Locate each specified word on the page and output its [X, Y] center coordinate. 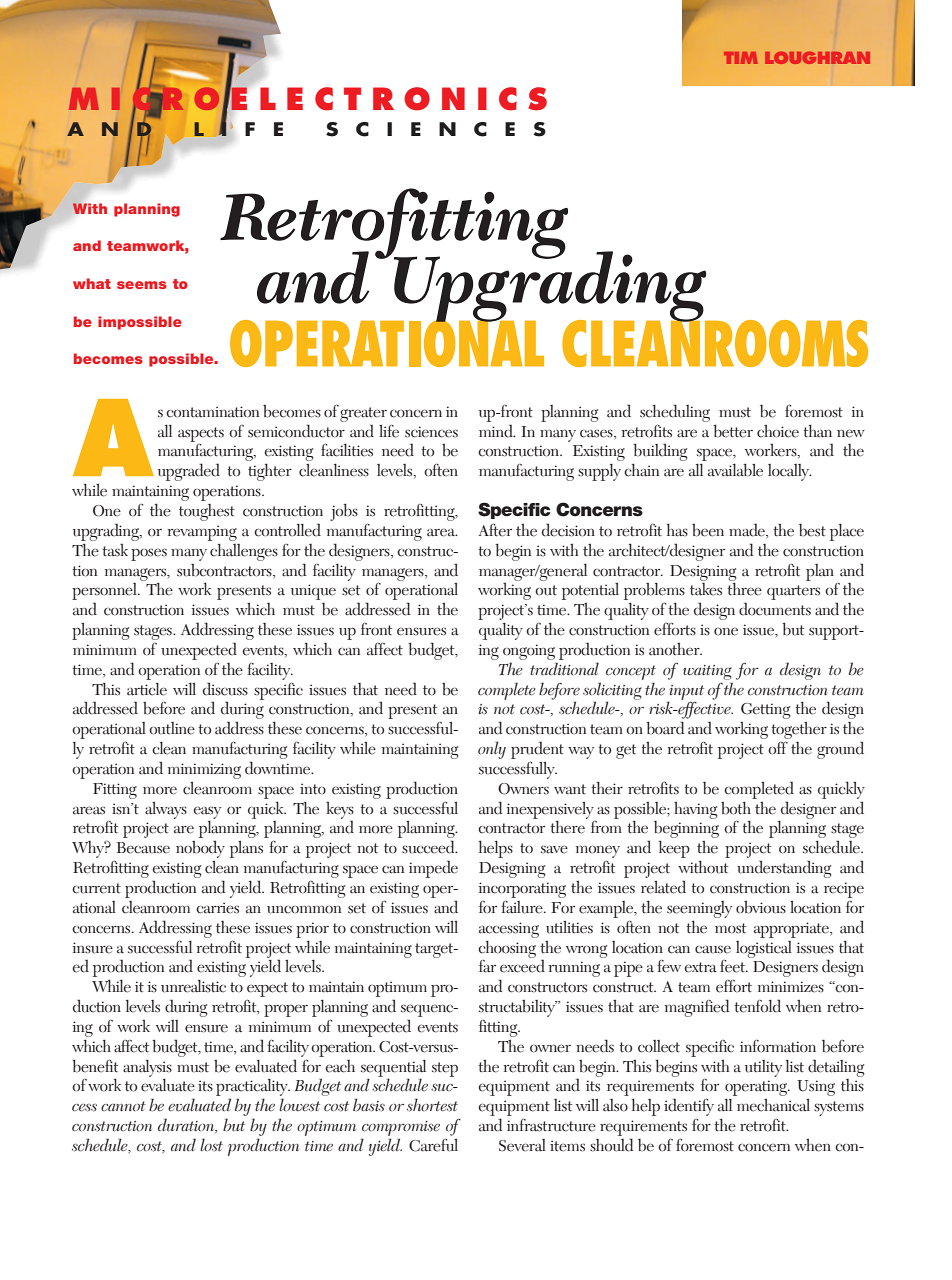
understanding [784, 869]
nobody [200, 849]
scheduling [675, 413]
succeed [429, 847]
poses [149, 554]
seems [142, 285]
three [744, 589]
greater [363, 414]
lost [211, 1145]
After [495, 530]
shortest [432, 1105]
